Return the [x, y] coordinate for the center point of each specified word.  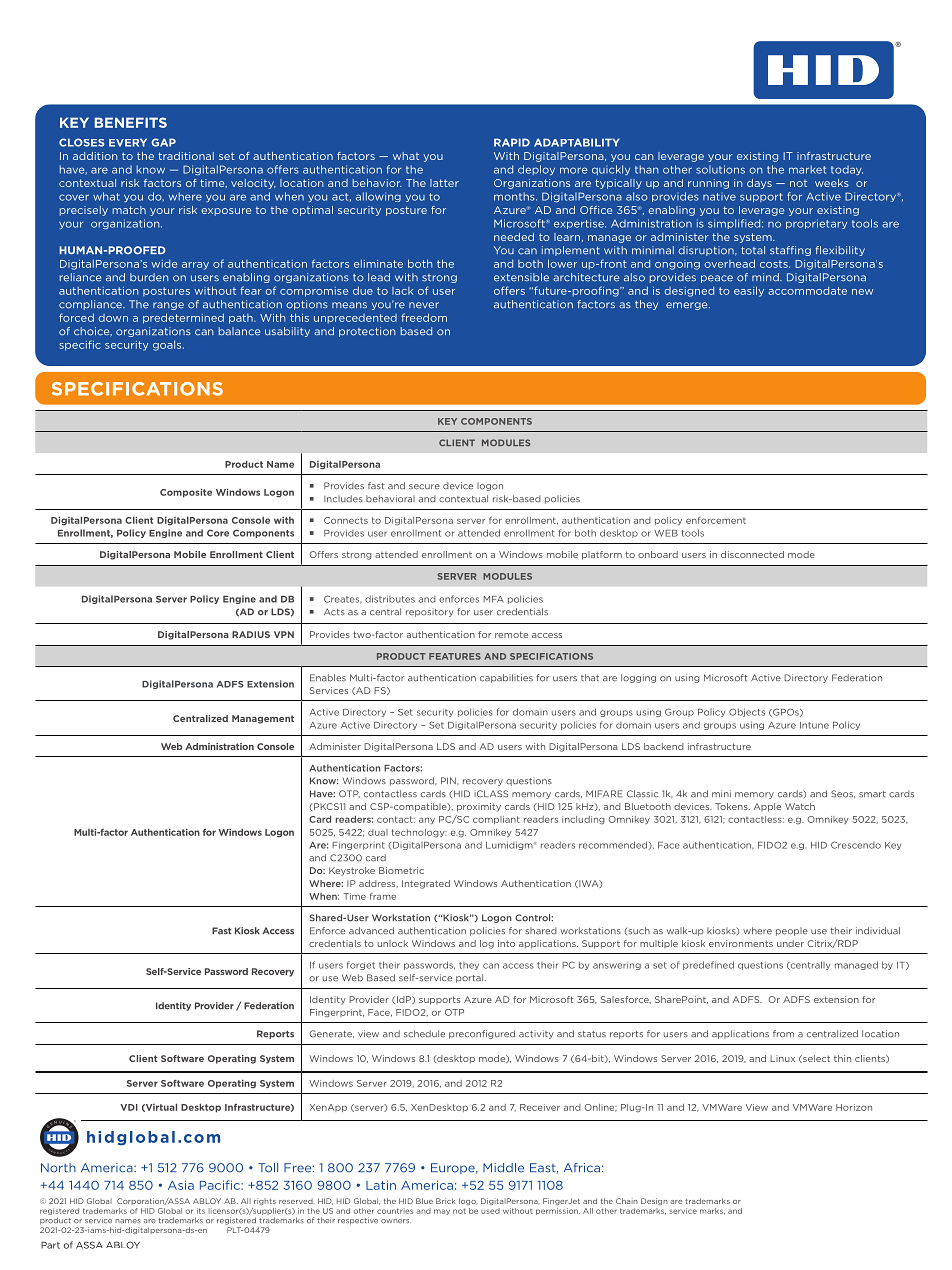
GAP [163, 142]
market [807, 169]
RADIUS [251, 634]
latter [444, 183]
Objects [747, 712]
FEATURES [455, 656]
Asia [181, 1185]
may [442, 1212]
